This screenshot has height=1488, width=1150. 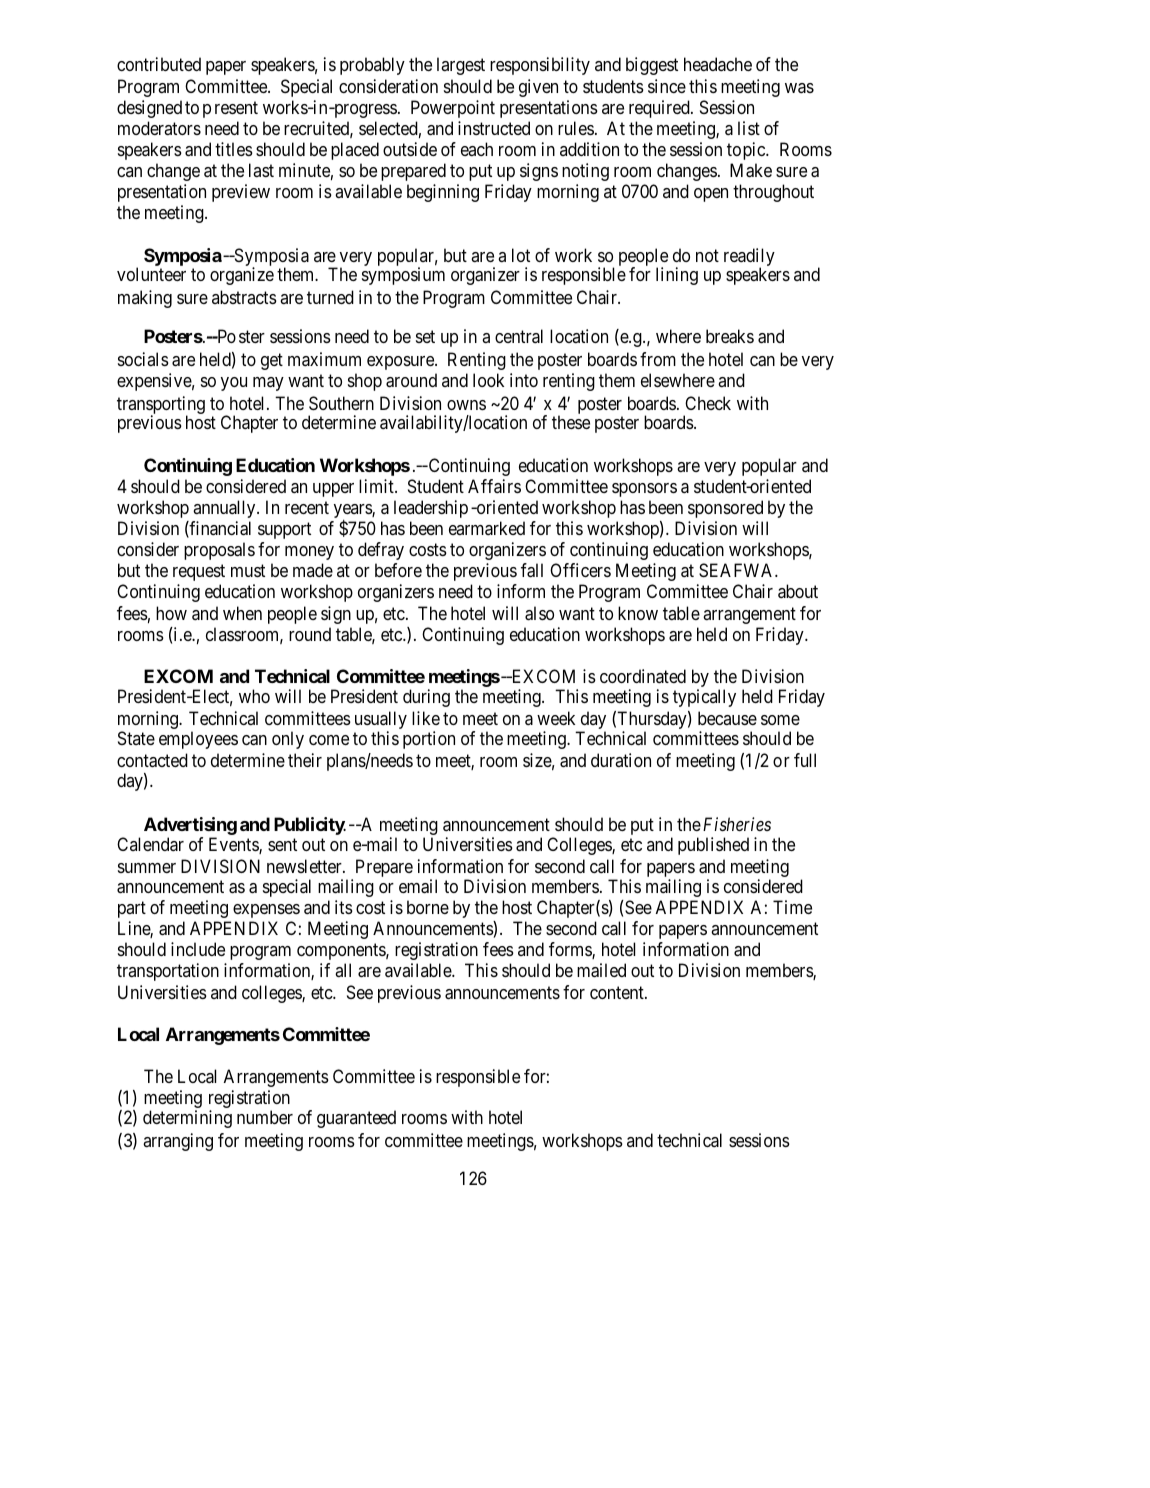 I want to click on expenses, so click(x=266, y=911).
